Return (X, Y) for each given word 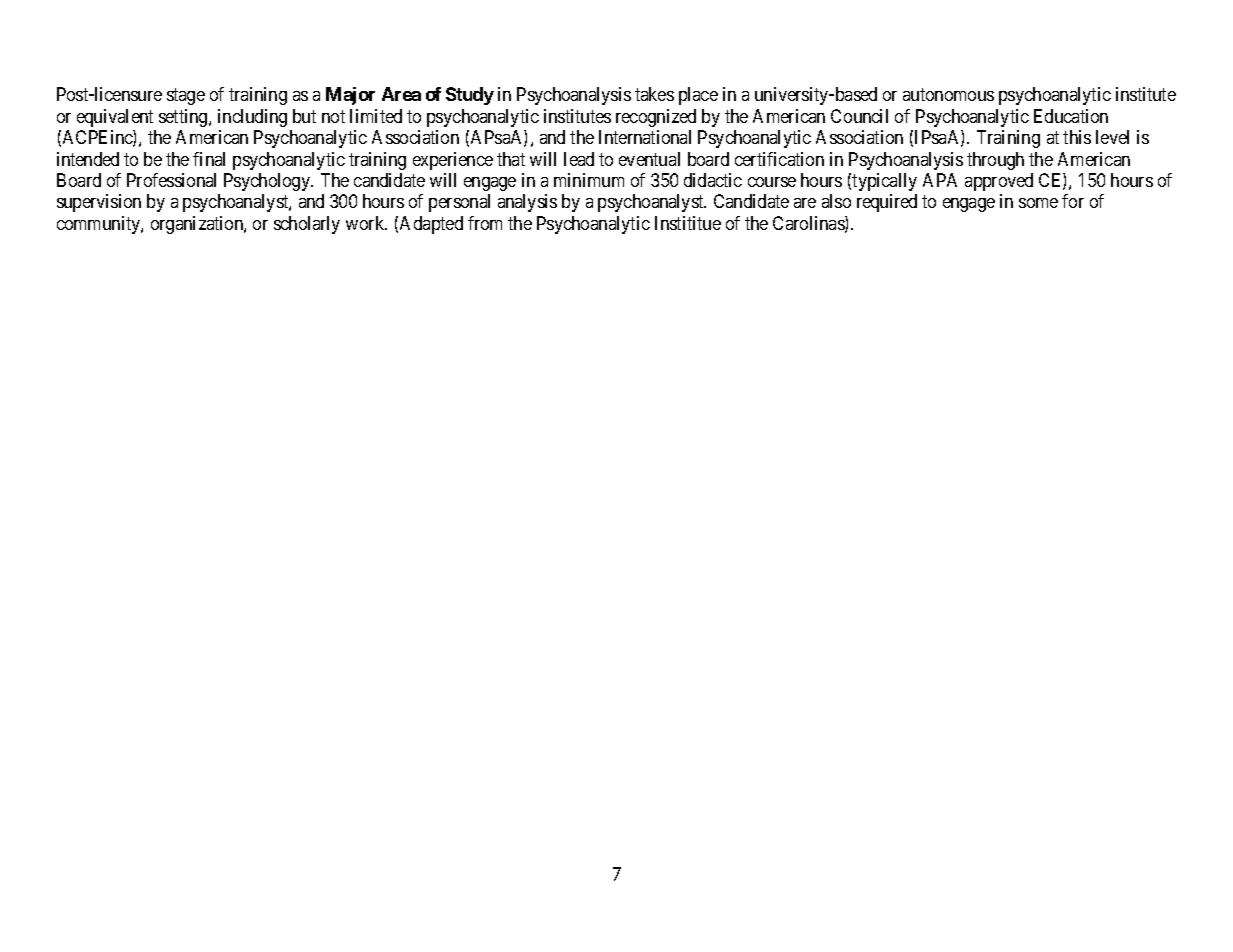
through (995, 161)
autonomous (948, 94)
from (485, 223)
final (209, 159)
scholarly (307, 225)
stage (186, 96)
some (1038, 203)
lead (579, 159)
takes (654, 94)
